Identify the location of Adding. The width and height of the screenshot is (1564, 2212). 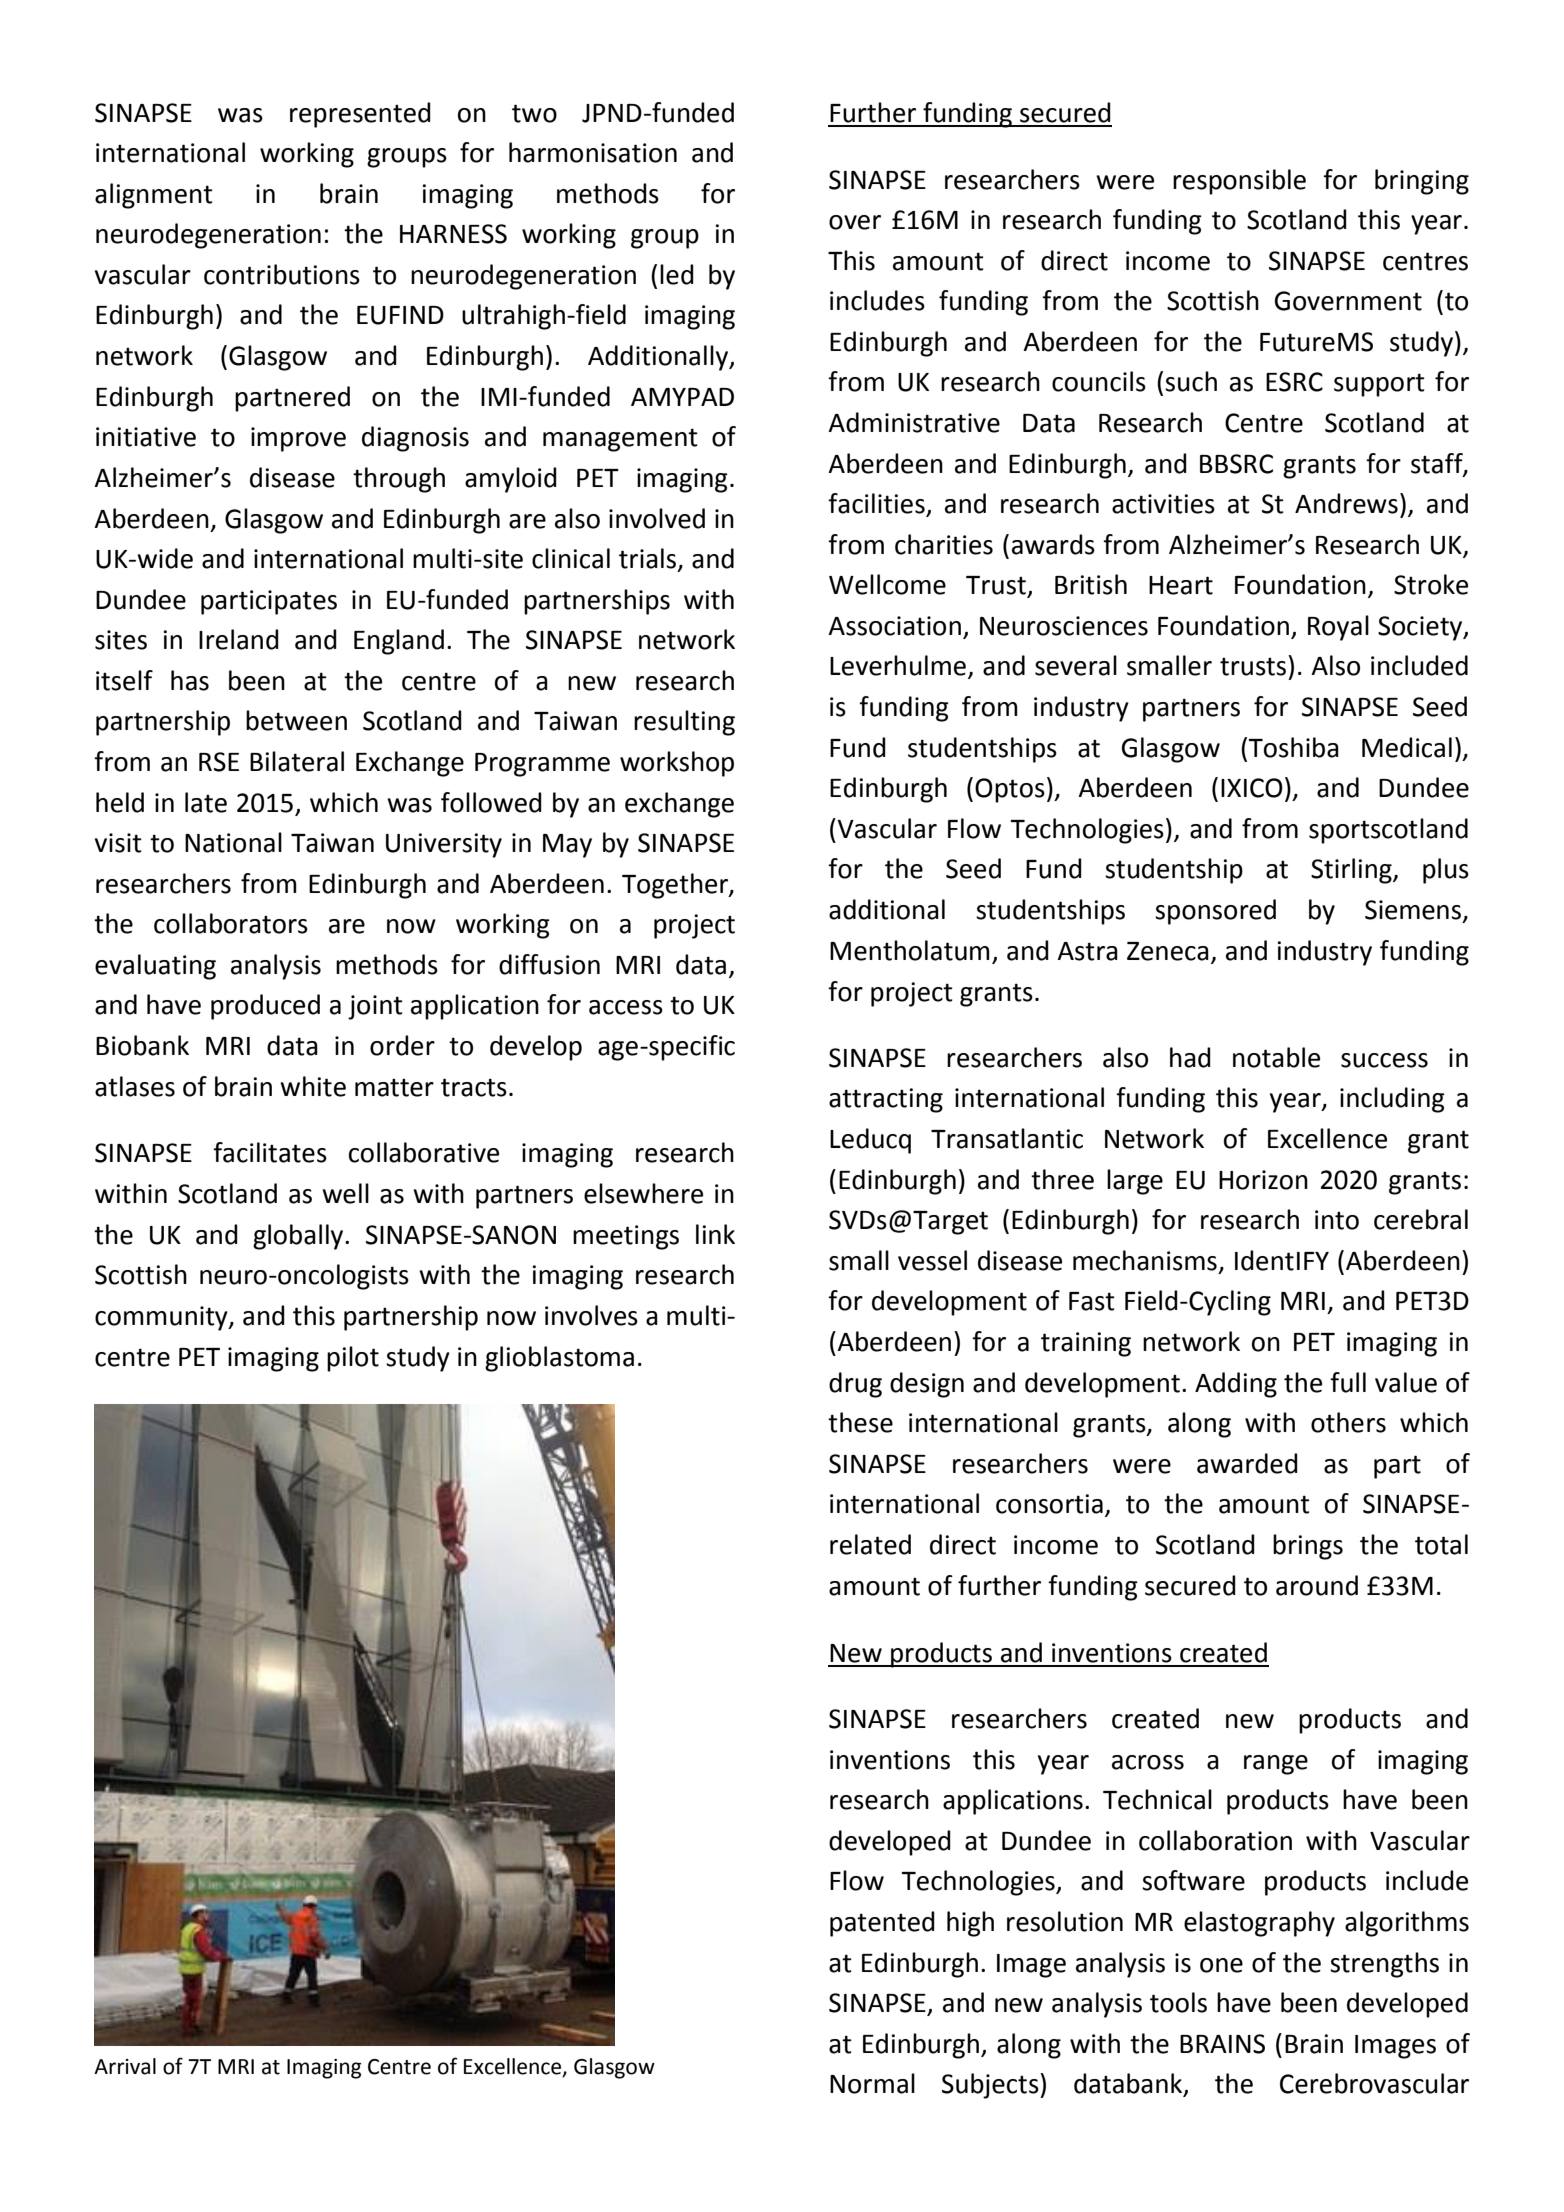
(1236, 1385).
